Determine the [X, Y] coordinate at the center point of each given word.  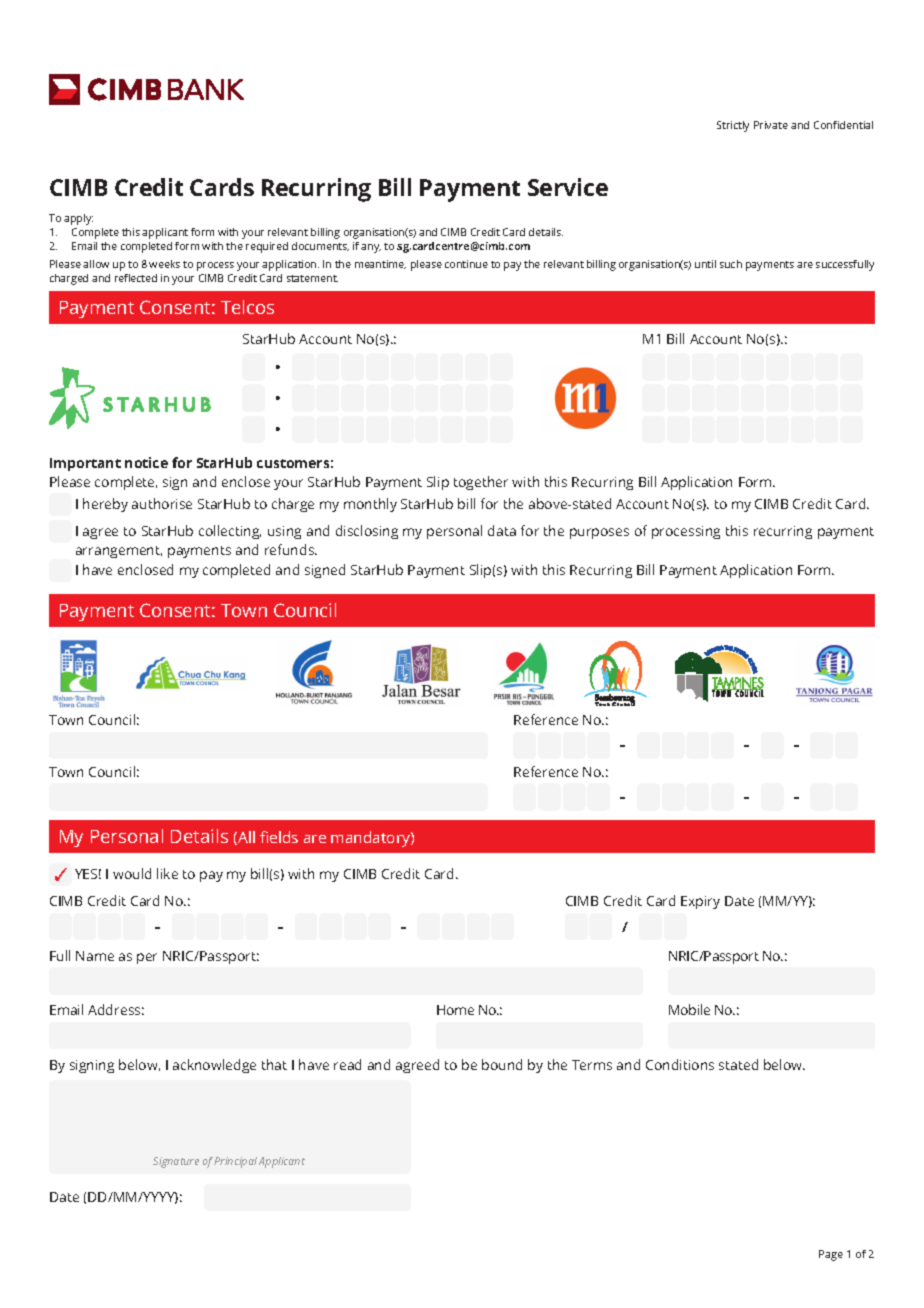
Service [568, 187]
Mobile [689, 1009]
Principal [235, 1162]
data [502, 530]
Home [455, 1010]
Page [831, 1255]
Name [95, 956]
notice [146, 462]
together [481, 483]
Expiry [700, 902]
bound [502, 1064]
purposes [599, 533]
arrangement [119, 552]
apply [78, 219]
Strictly [733, 126]
